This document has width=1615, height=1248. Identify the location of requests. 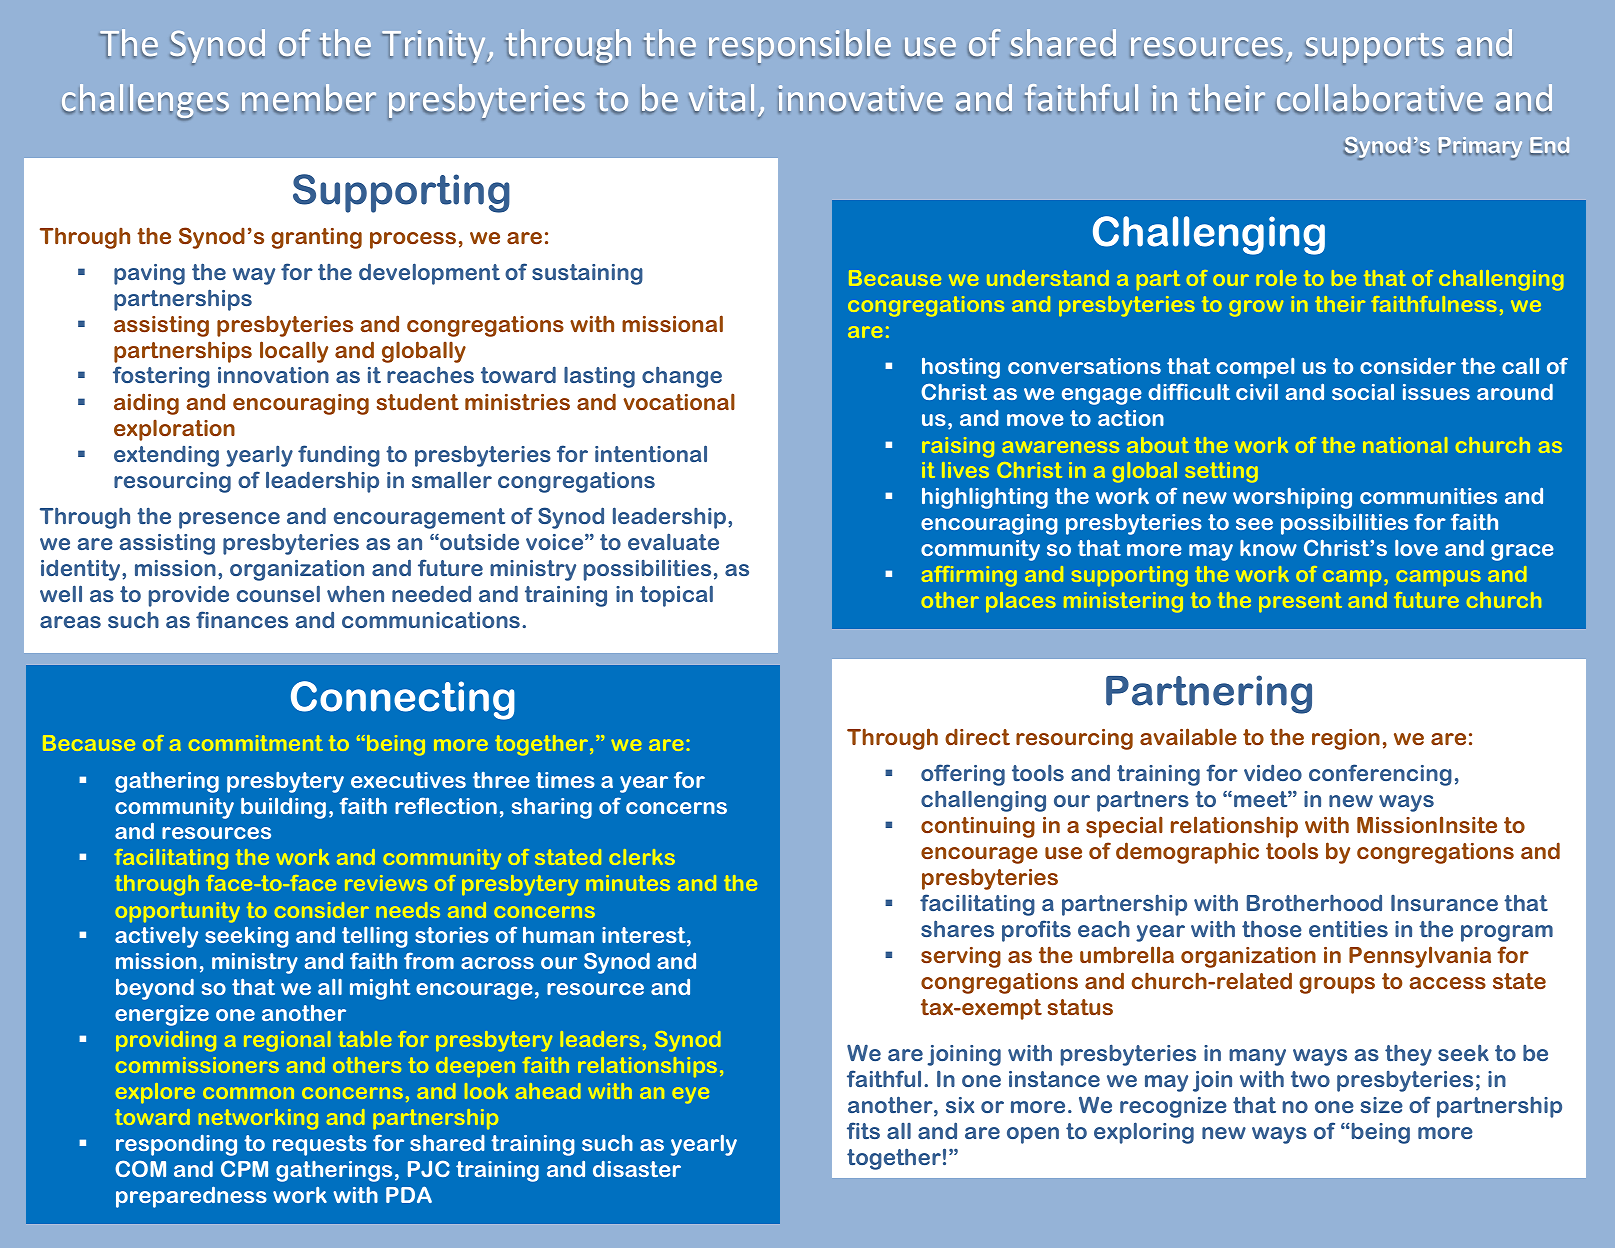
(320, 1145).
